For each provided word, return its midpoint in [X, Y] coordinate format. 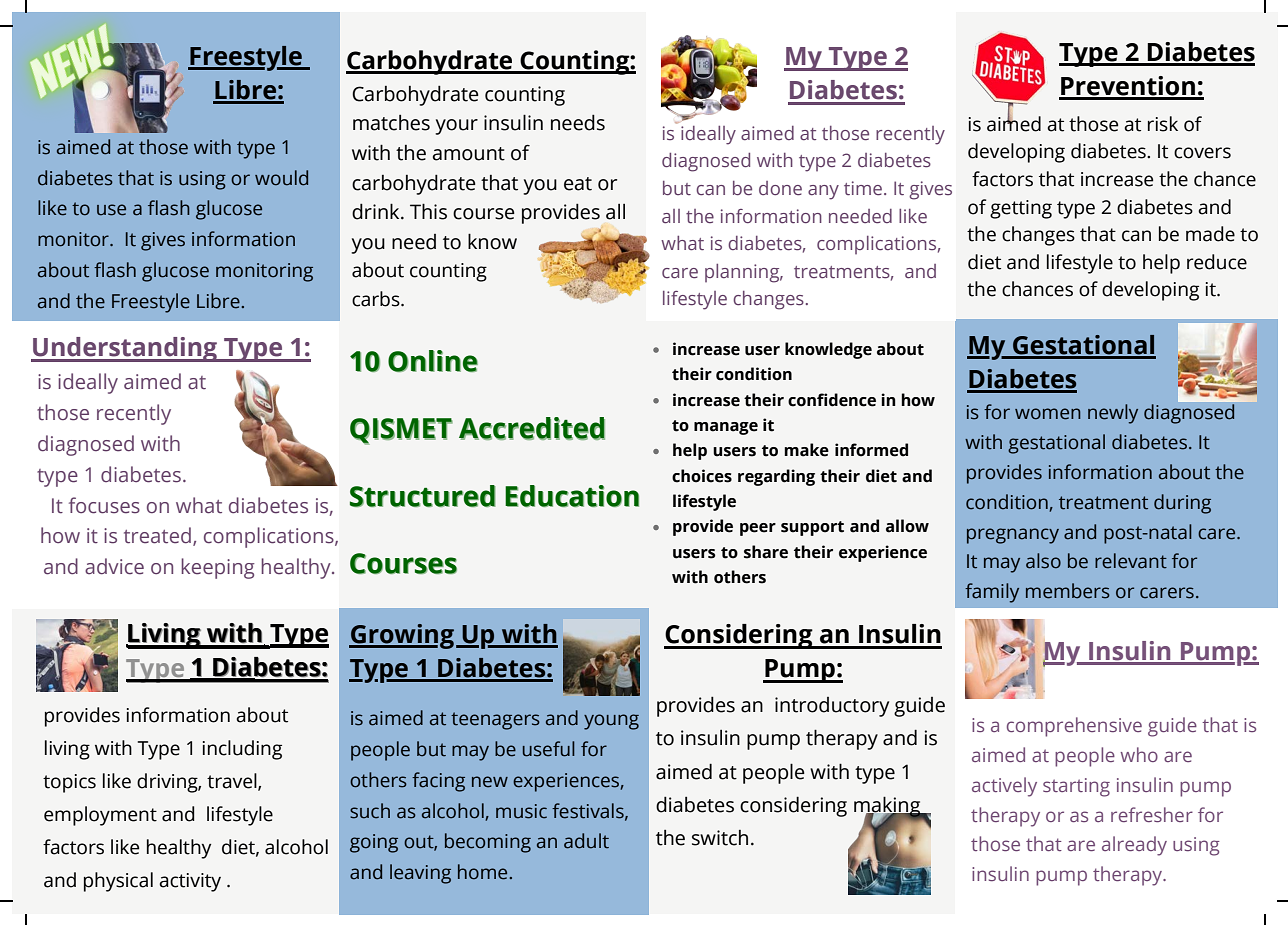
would [281, 178]
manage [726, 428]
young [611, 722]
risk [1163, 124]
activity [190, 882]
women [1048, 414]
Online [433, 361]
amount [469, 154]
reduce [1217, 262]
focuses [104, 505]
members [1068, 591]
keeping [217, 568]
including [242, 750]
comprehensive [1074, 727]
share [766, 552]
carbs [377, 299]
